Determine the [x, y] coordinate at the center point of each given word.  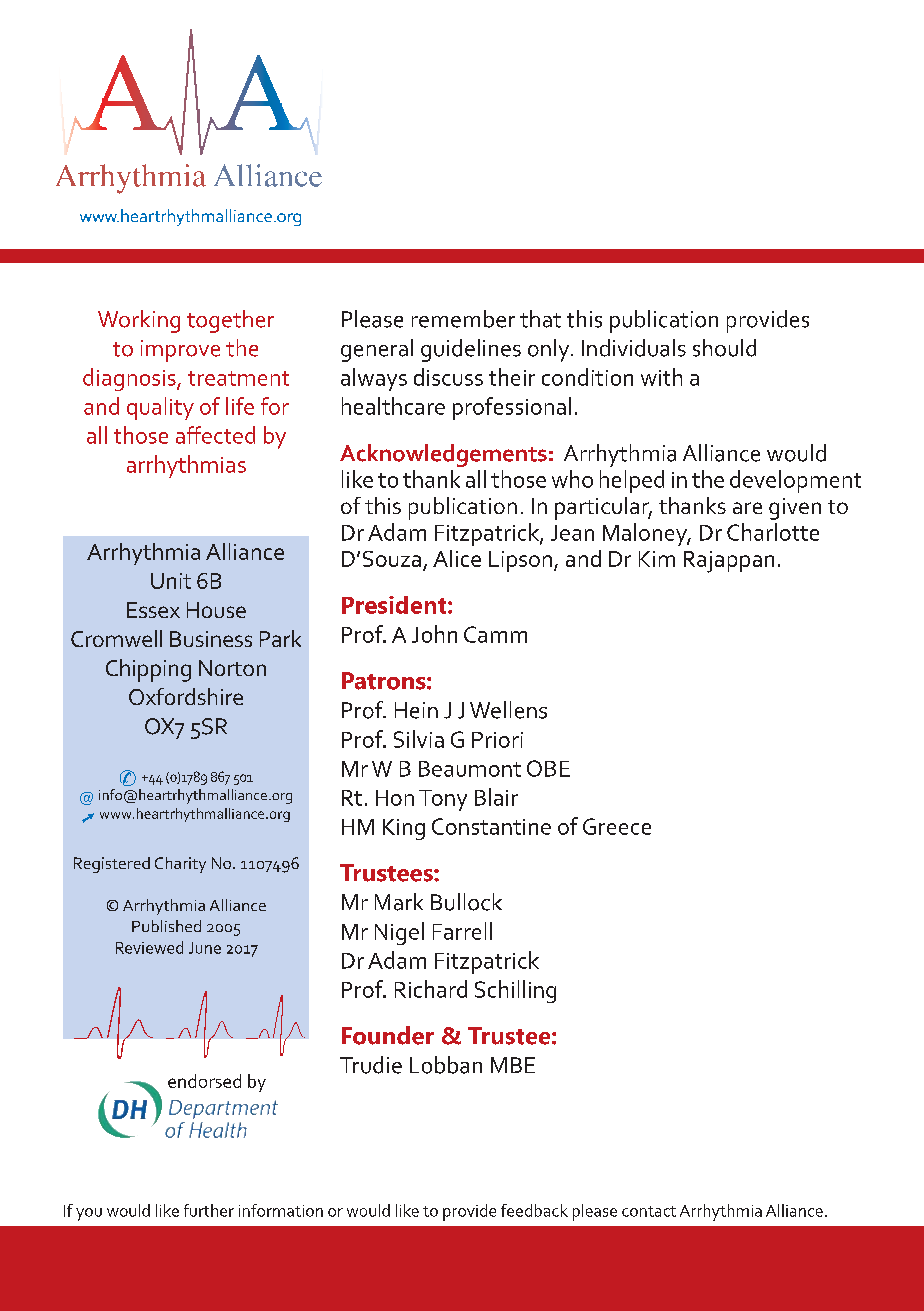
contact [649, 1211]
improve [180, 351]
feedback [534, 1210]
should [724, 348]
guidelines [471, 350]
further [209, 1210]
